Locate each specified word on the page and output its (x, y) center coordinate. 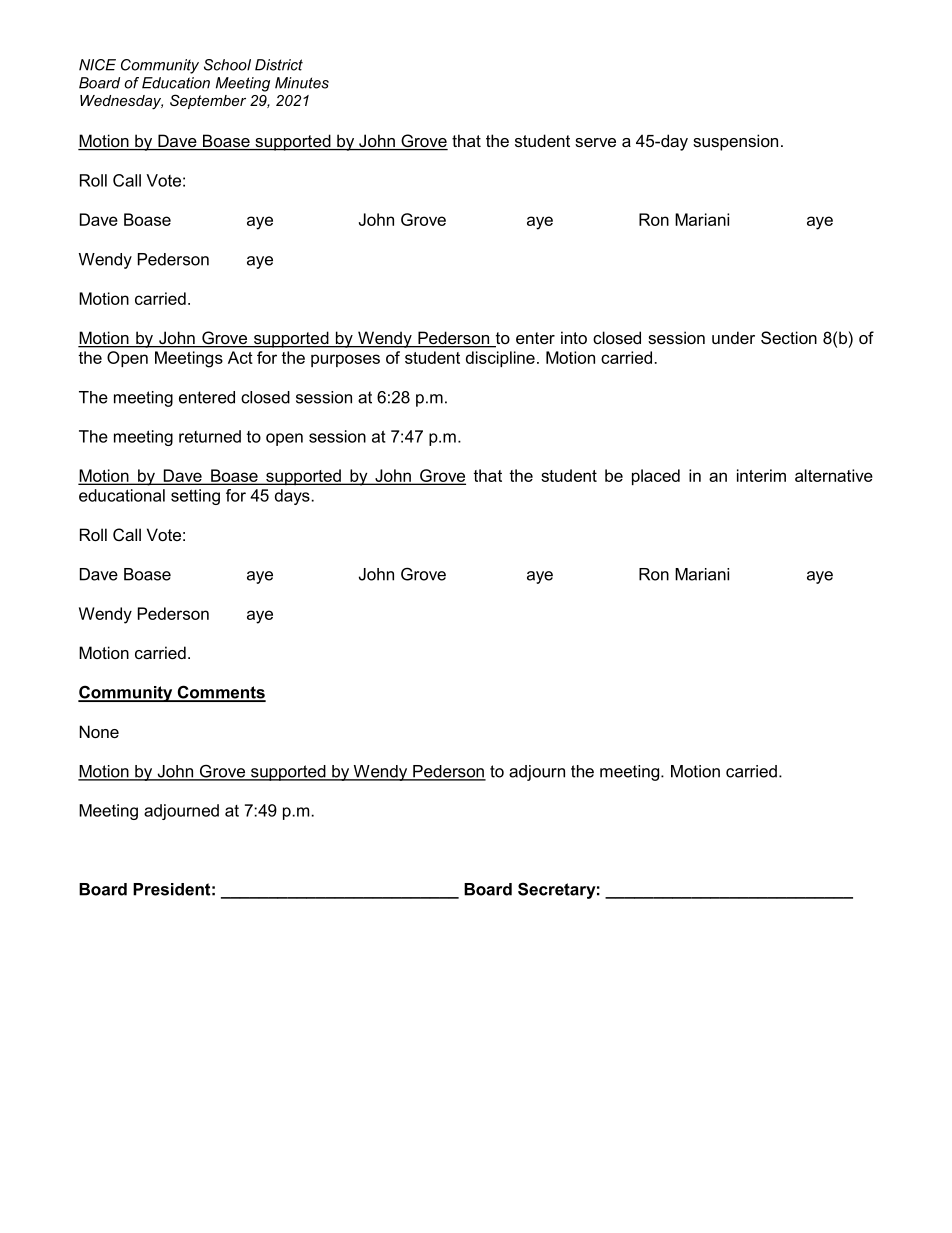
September (208, 101)
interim (761, 475)
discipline (500, 359)
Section (789, 337)
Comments (220, 693)
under (733, 337)
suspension (735, 142)
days (292, 497)
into (574, 337)
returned (210, 436)
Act (240, 357)
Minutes (302, 83)
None (99, 731)
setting (195, 497)
